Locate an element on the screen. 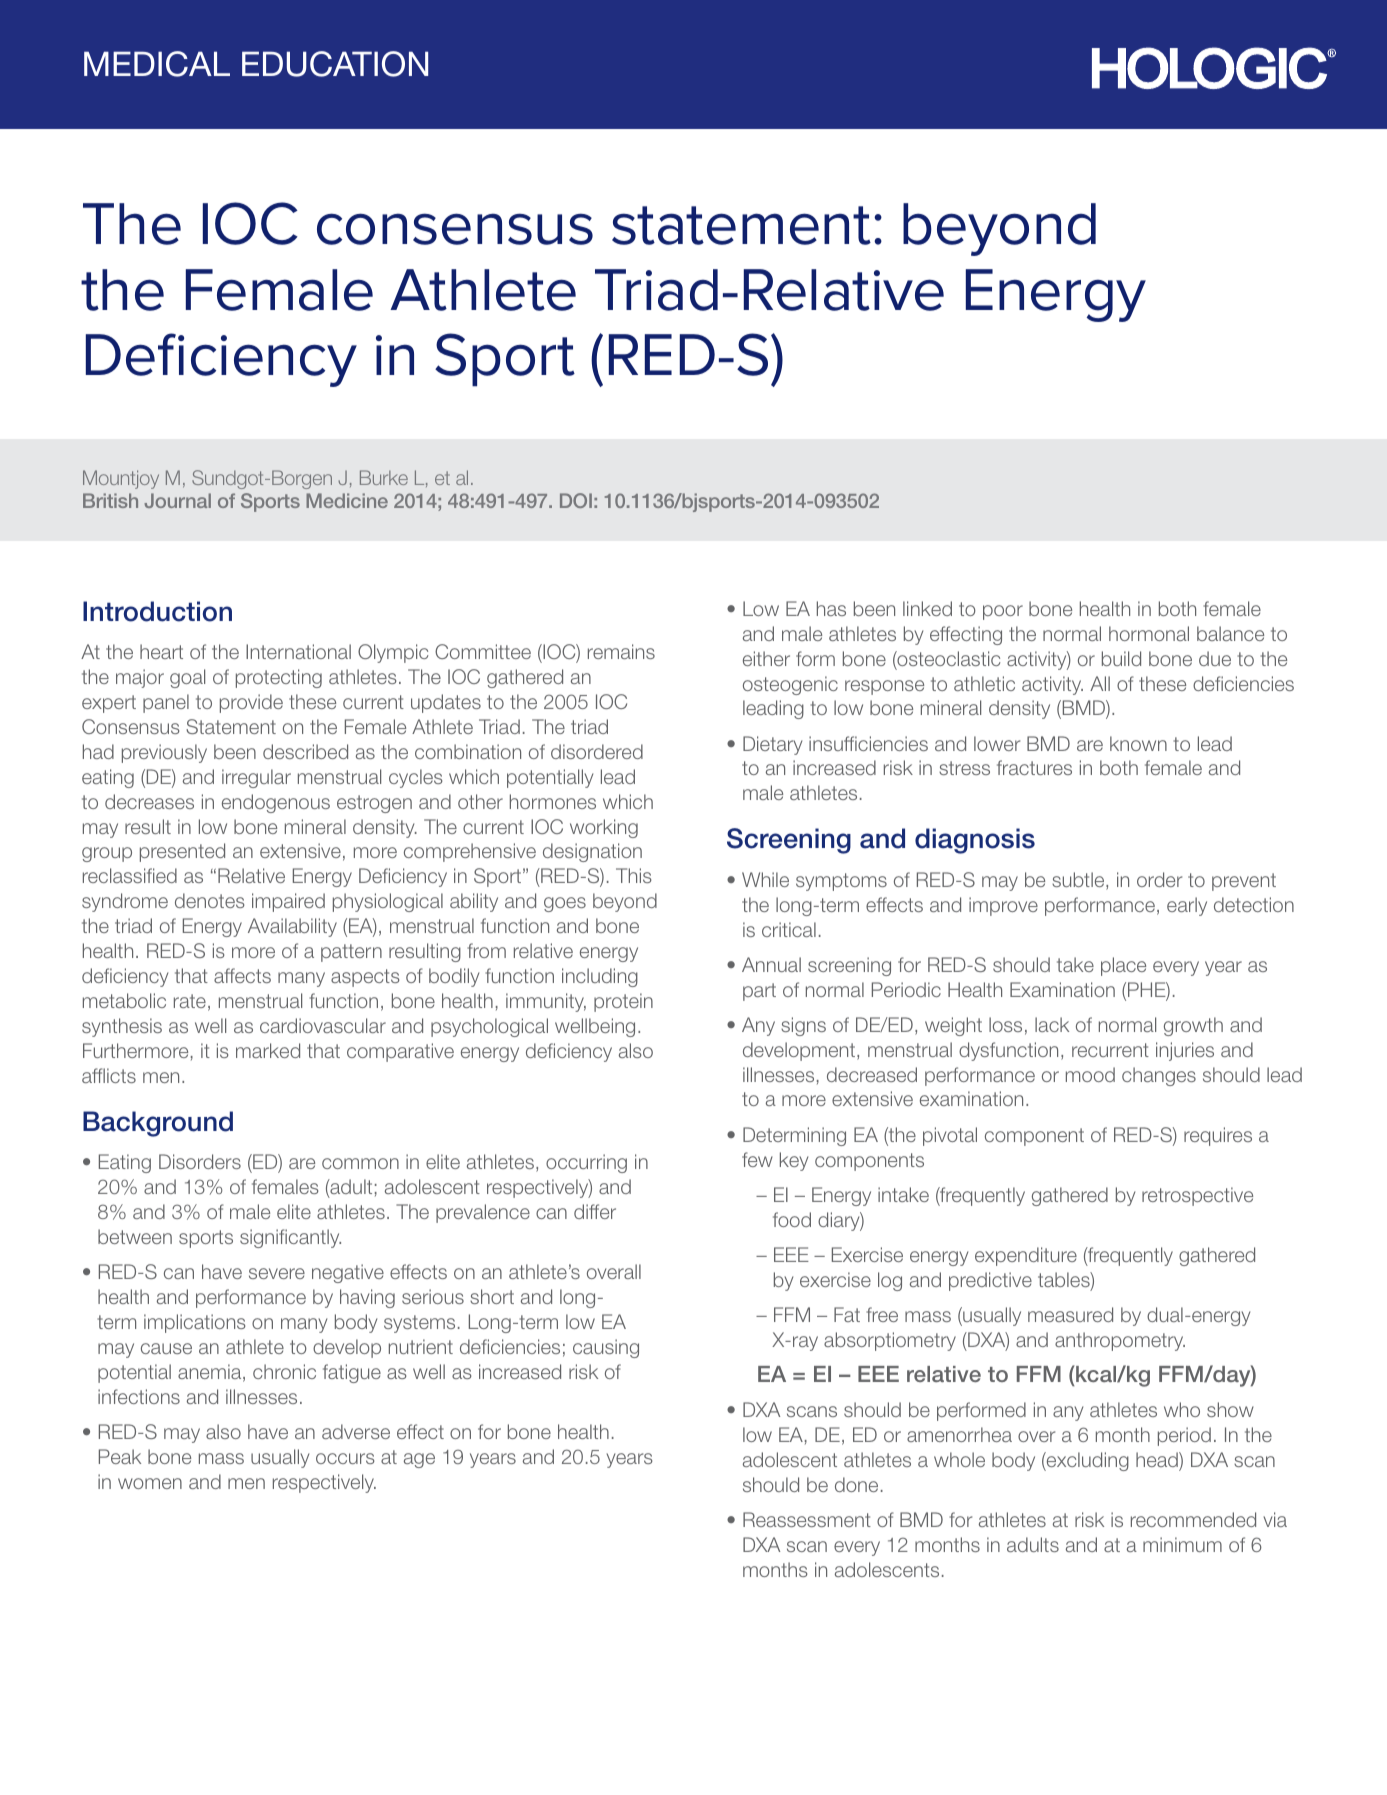 The image size is (1387, 1795). few is located at coordinates (757, 1159).
